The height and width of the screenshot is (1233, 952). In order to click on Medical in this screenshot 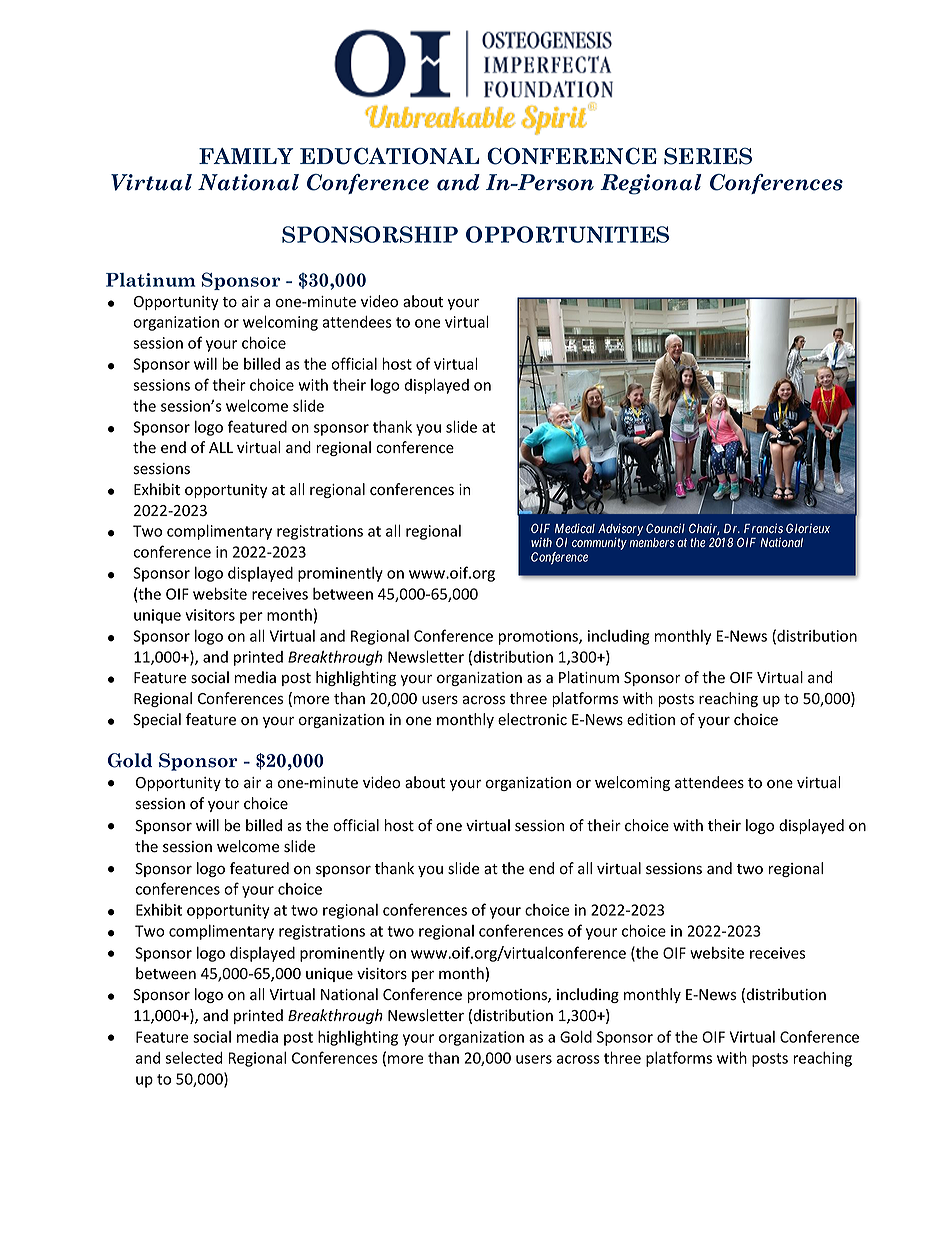, I will do `click(575, 528)`.
